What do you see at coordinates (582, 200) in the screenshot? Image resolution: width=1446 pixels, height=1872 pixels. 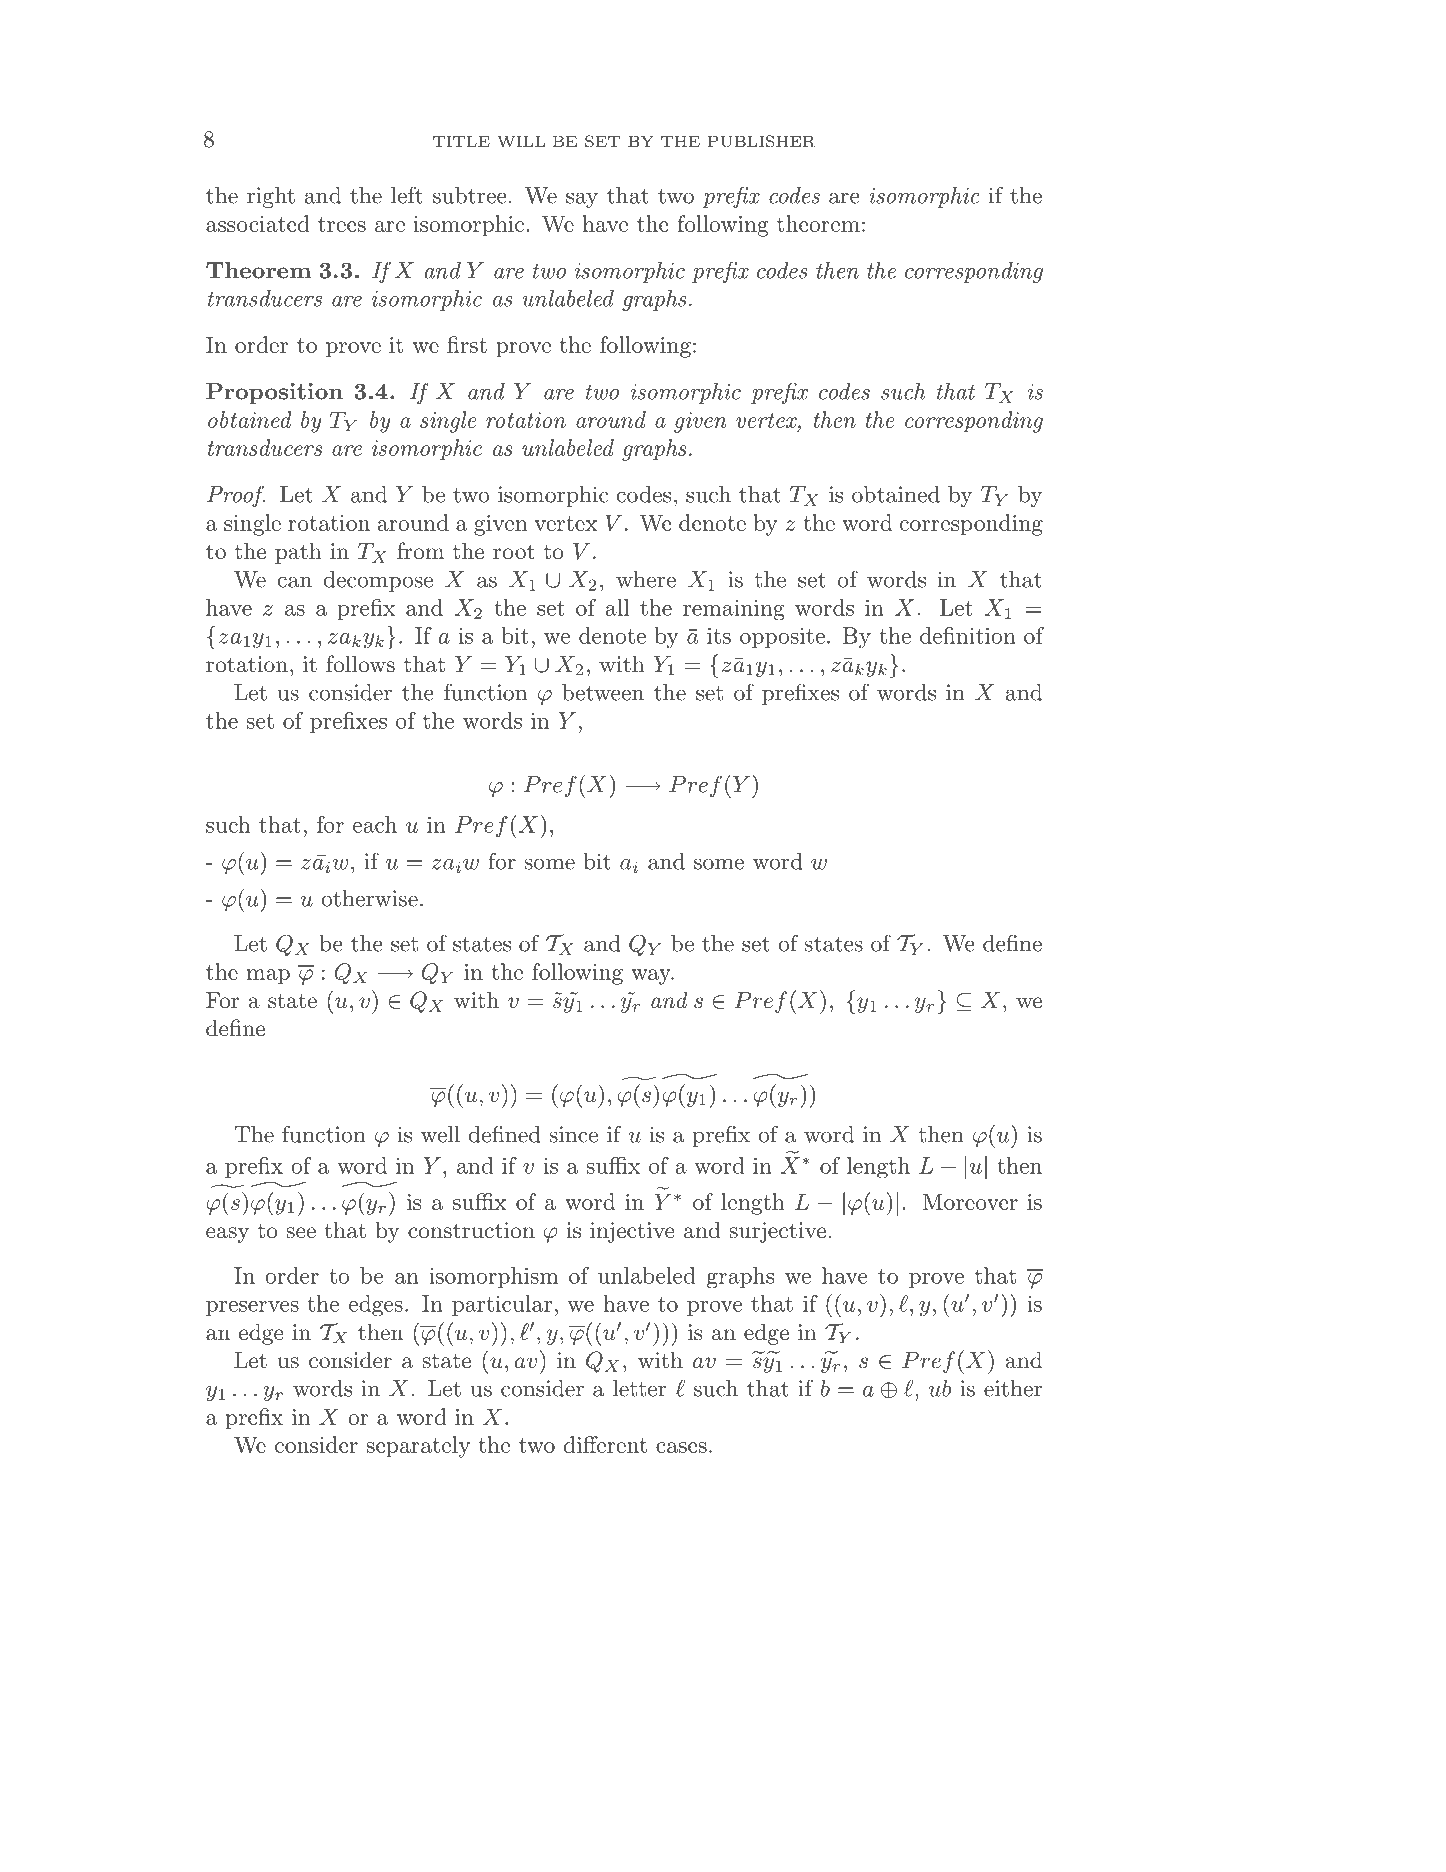 I see `say` at bounding box center [582, 200].
